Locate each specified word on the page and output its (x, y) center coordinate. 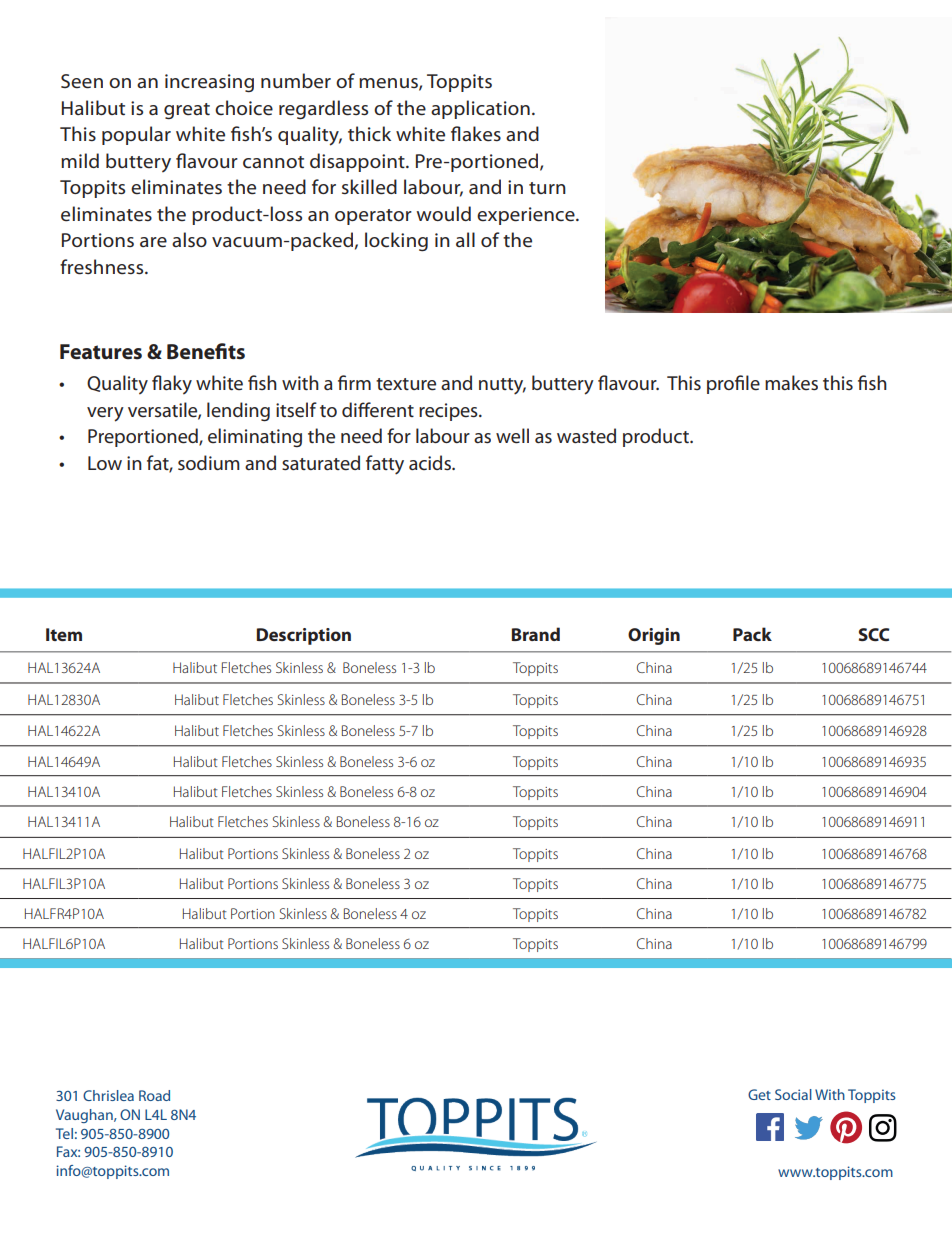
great (187, 111)
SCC (874, 634)
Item (64, 634)
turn (547, 188)
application (480, 109)
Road (154, 1095)
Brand (536, 634)
